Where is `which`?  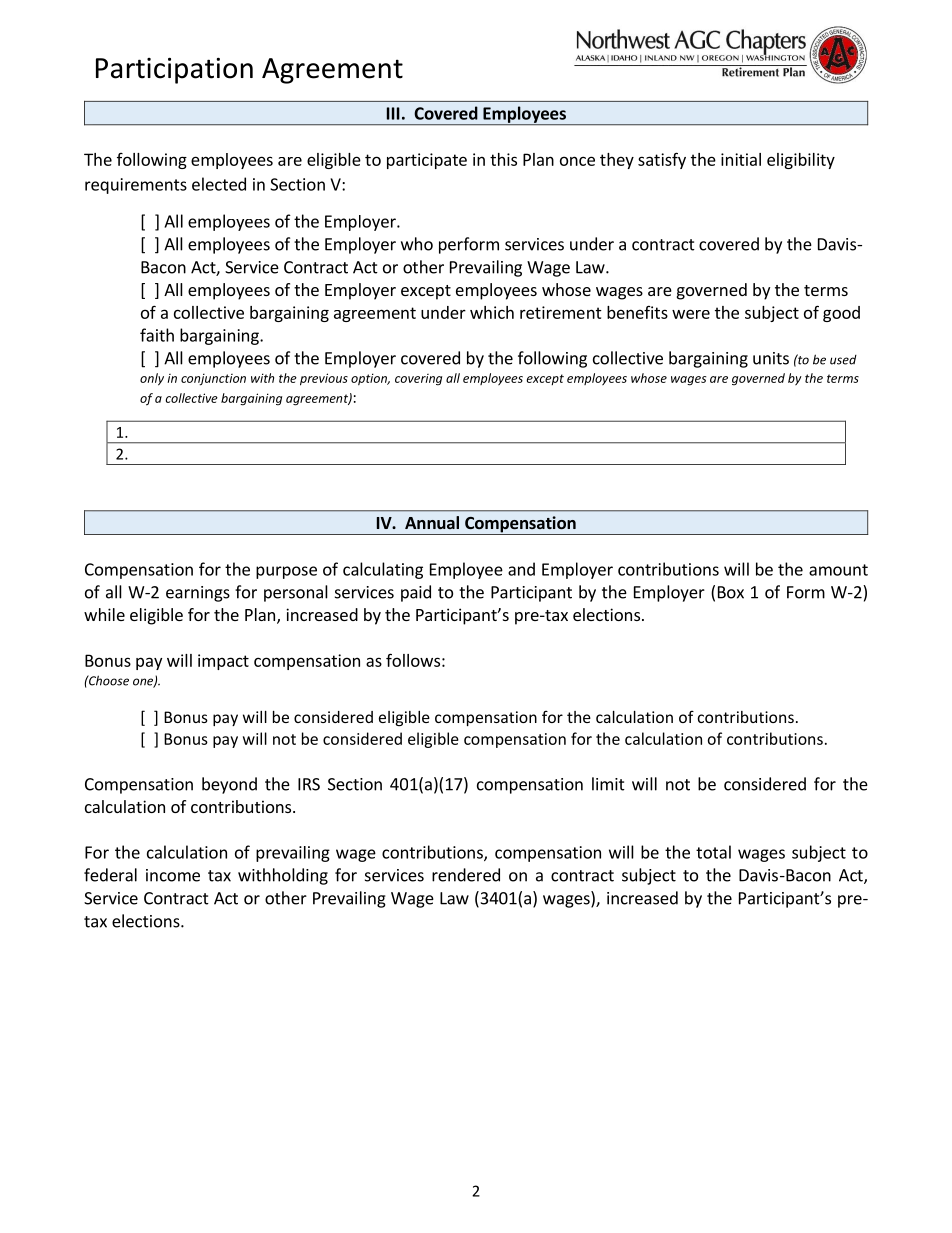 which is located at coordinates (492, 312).
